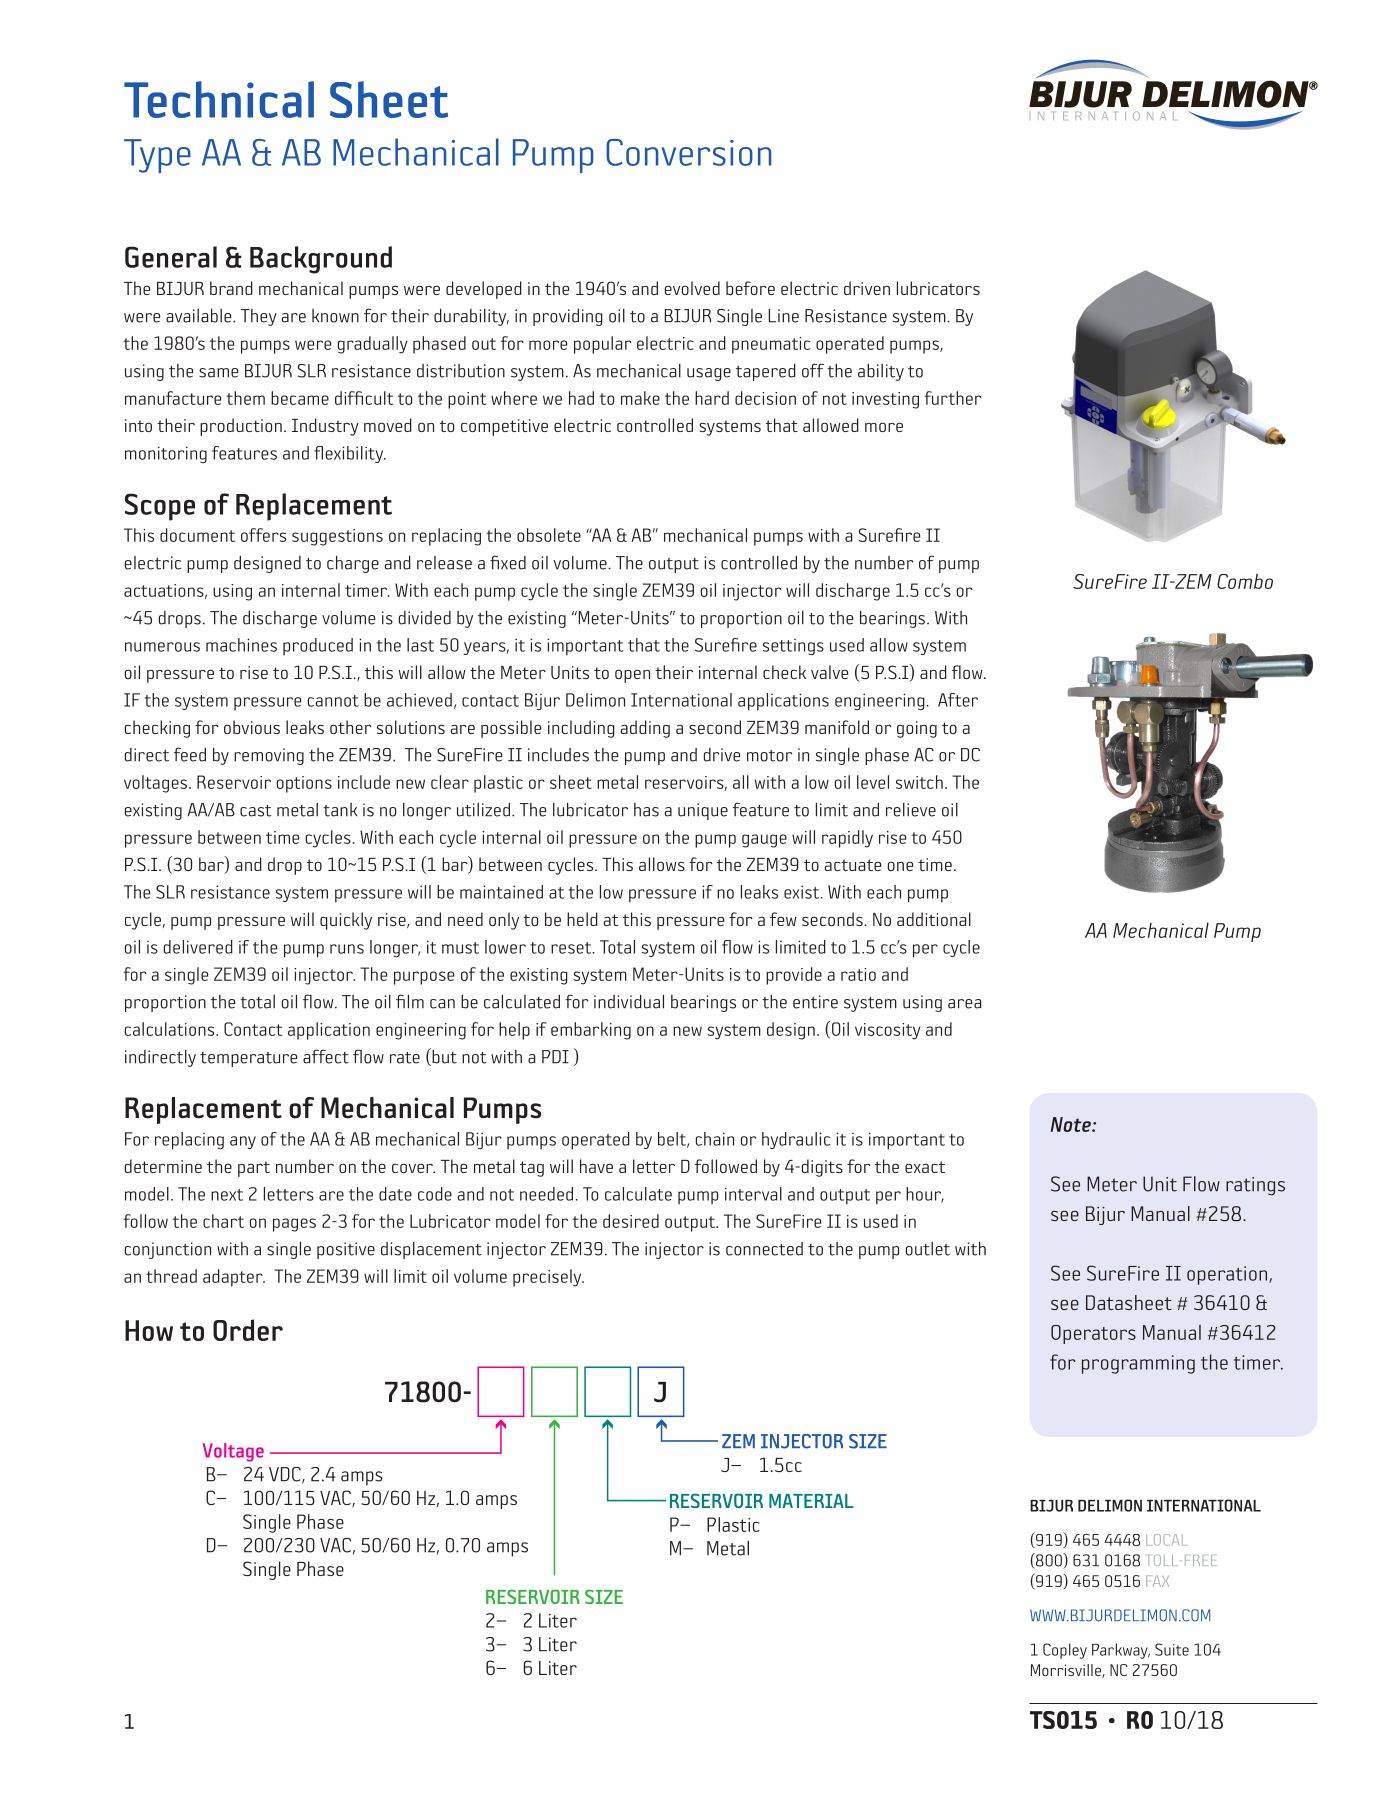 The image size is (1400, 1811). Describe the element at coordinates (256, 811) in the document. I see `cast` at that location.
